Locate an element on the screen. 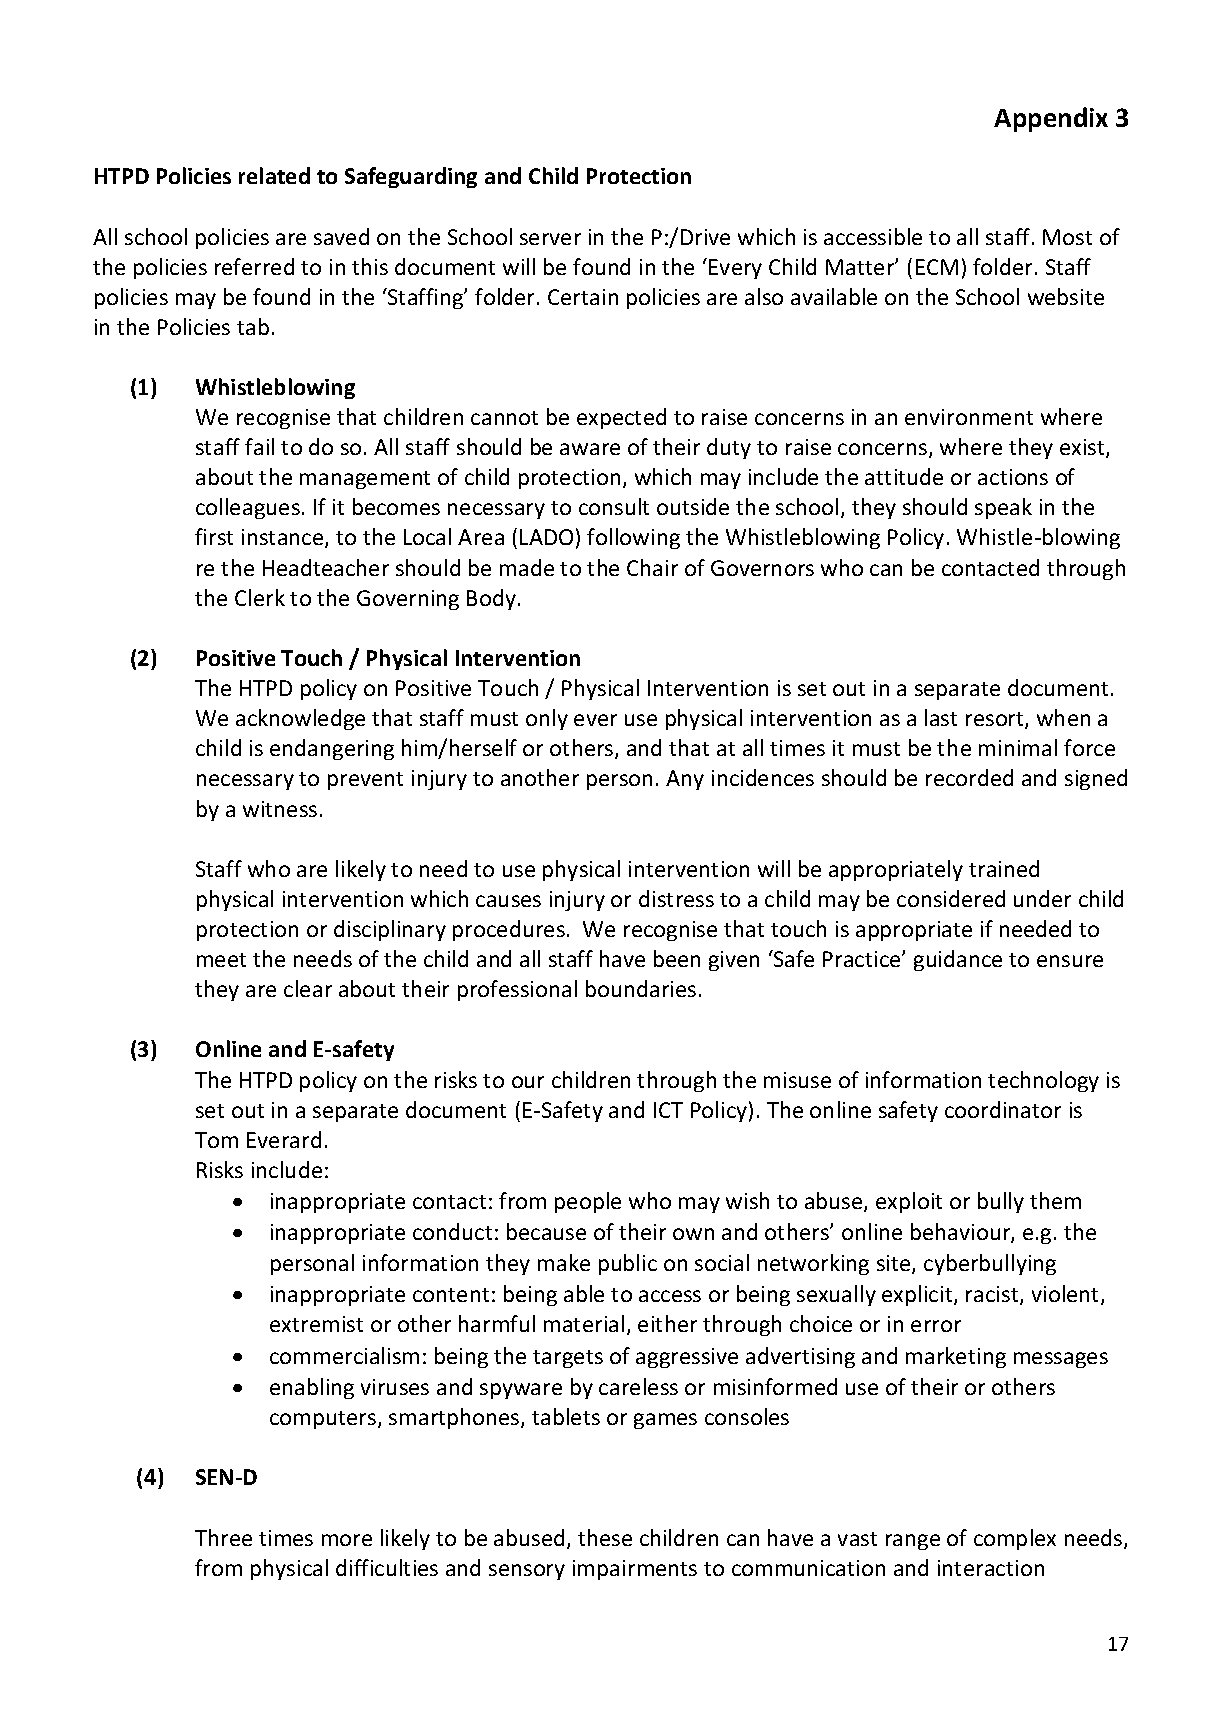  server is located at coordinates (550, 239).
